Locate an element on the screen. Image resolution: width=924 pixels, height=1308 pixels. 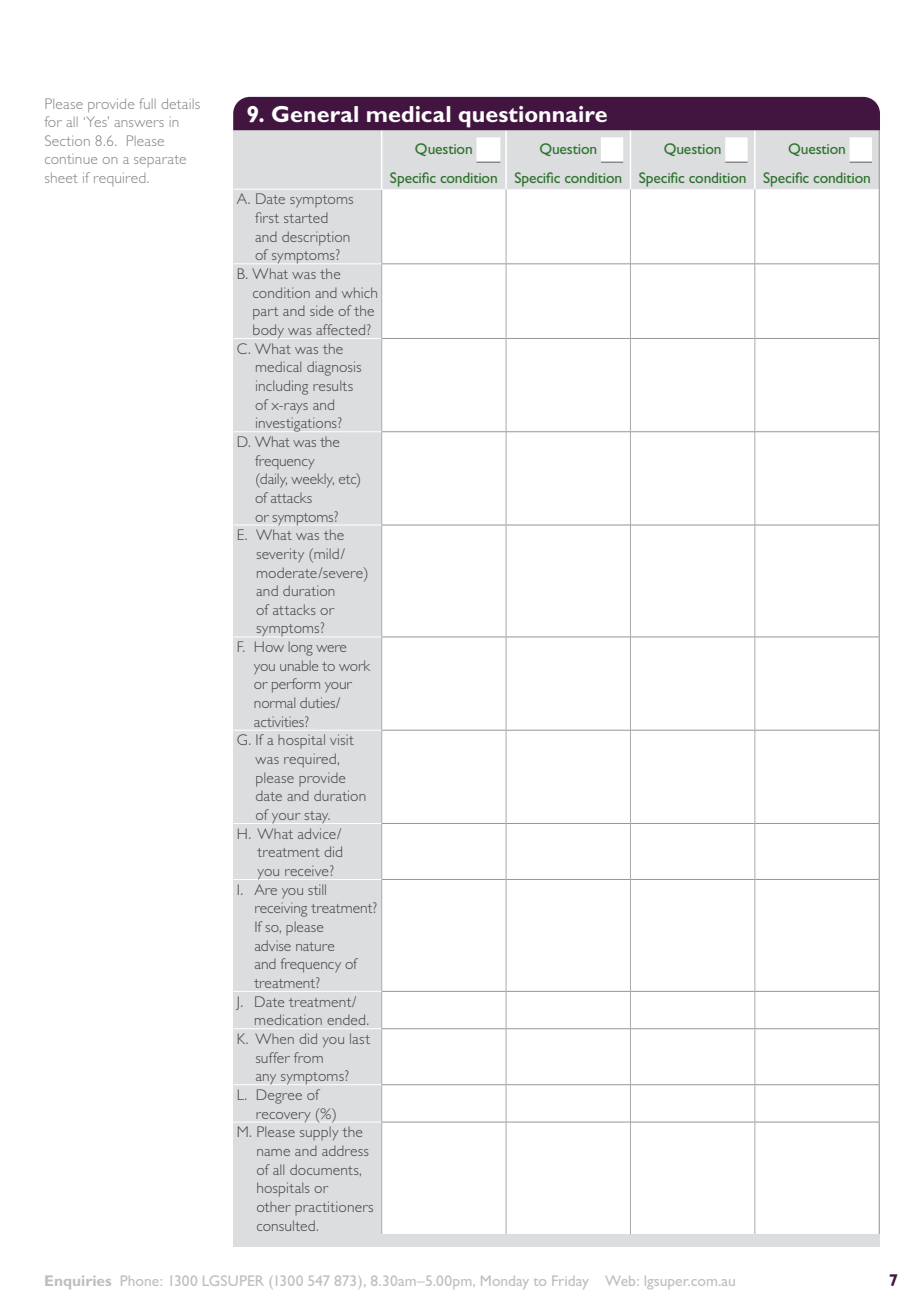
practitioners is located at coordinates (334, 1208).
